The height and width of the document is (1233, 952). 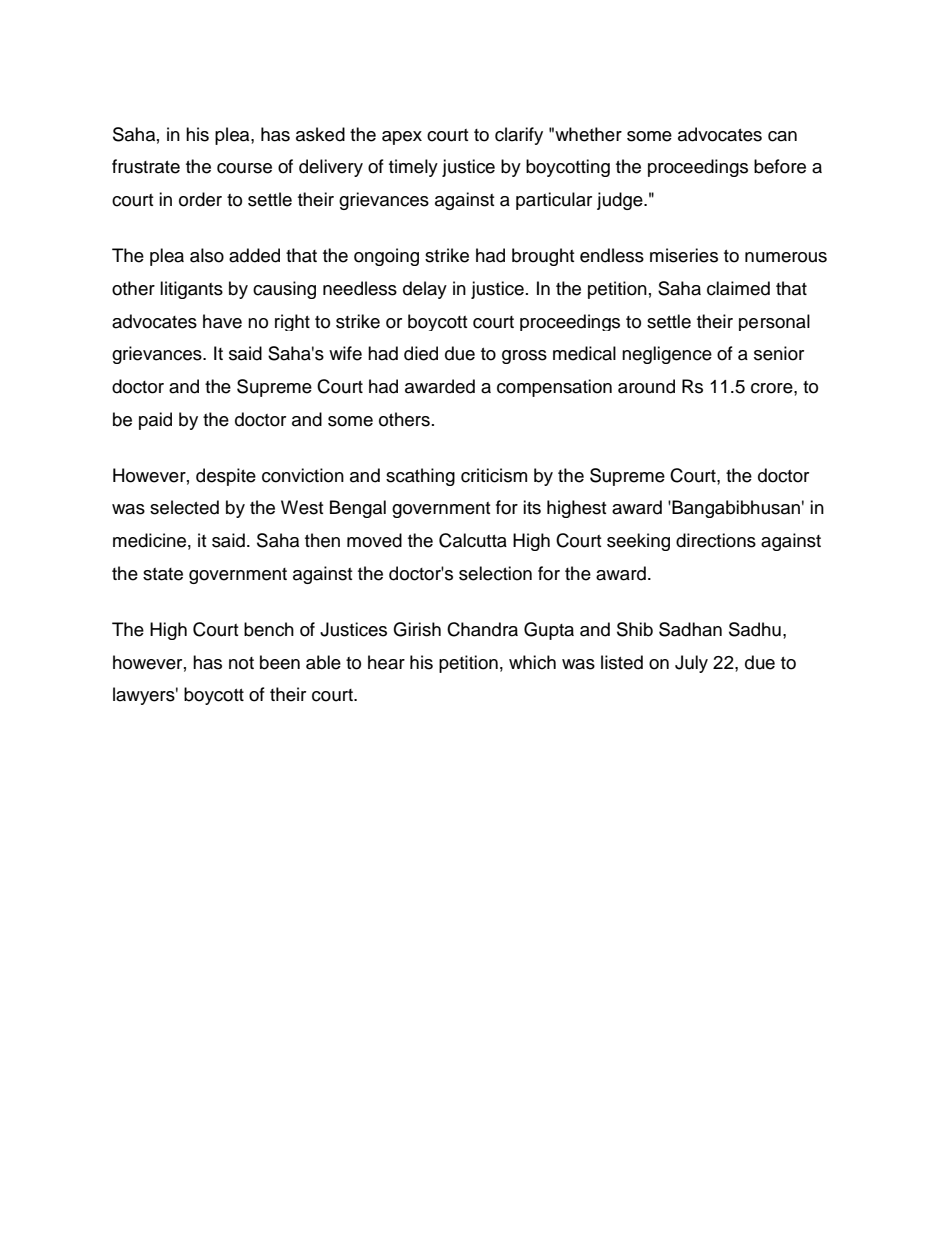 What do you see at coordinates (519, 136) in the document?
I see `clarify` at bounding box center [519, 136].
